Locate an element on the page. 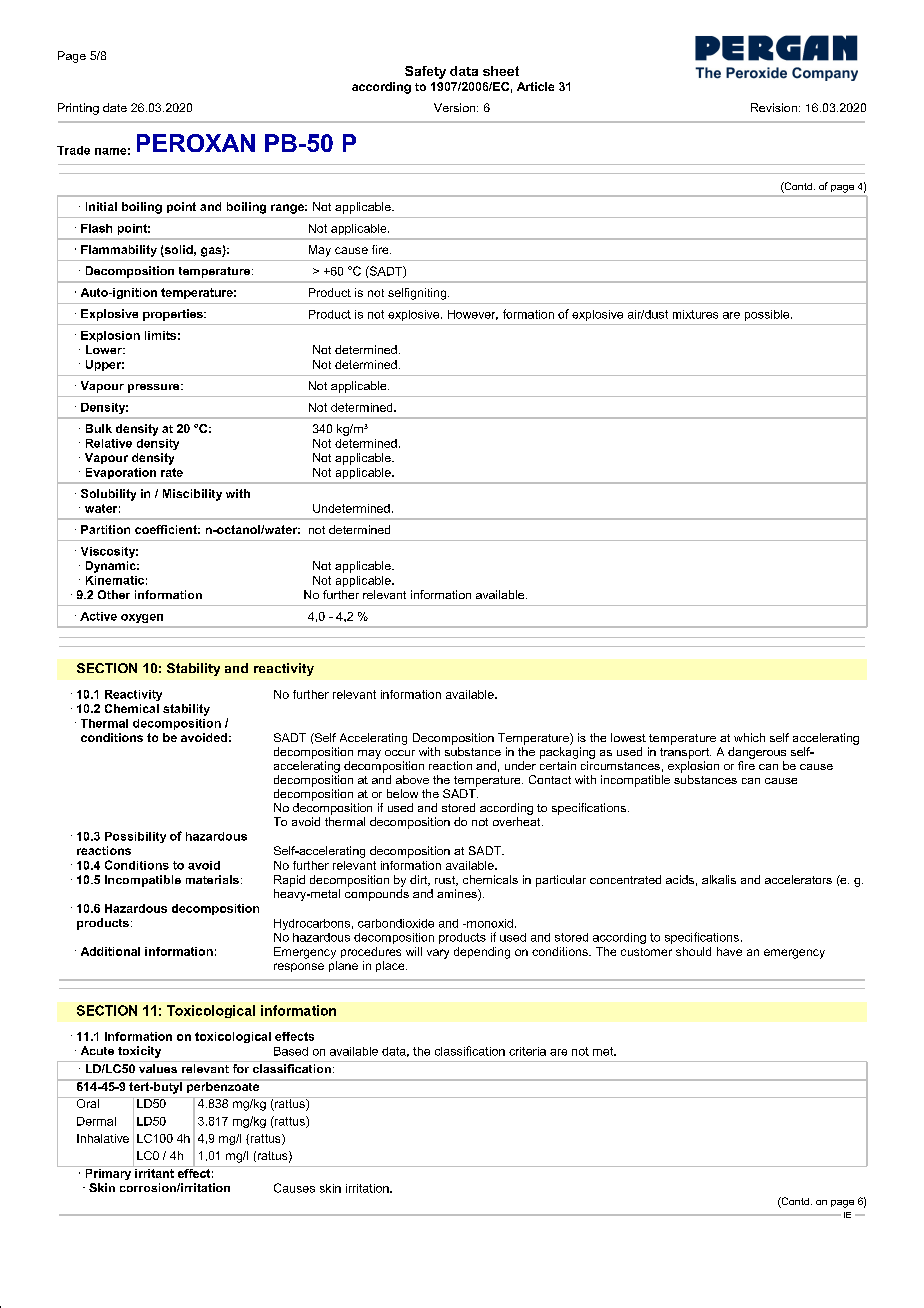  However is located at coordinates (473, 315).
